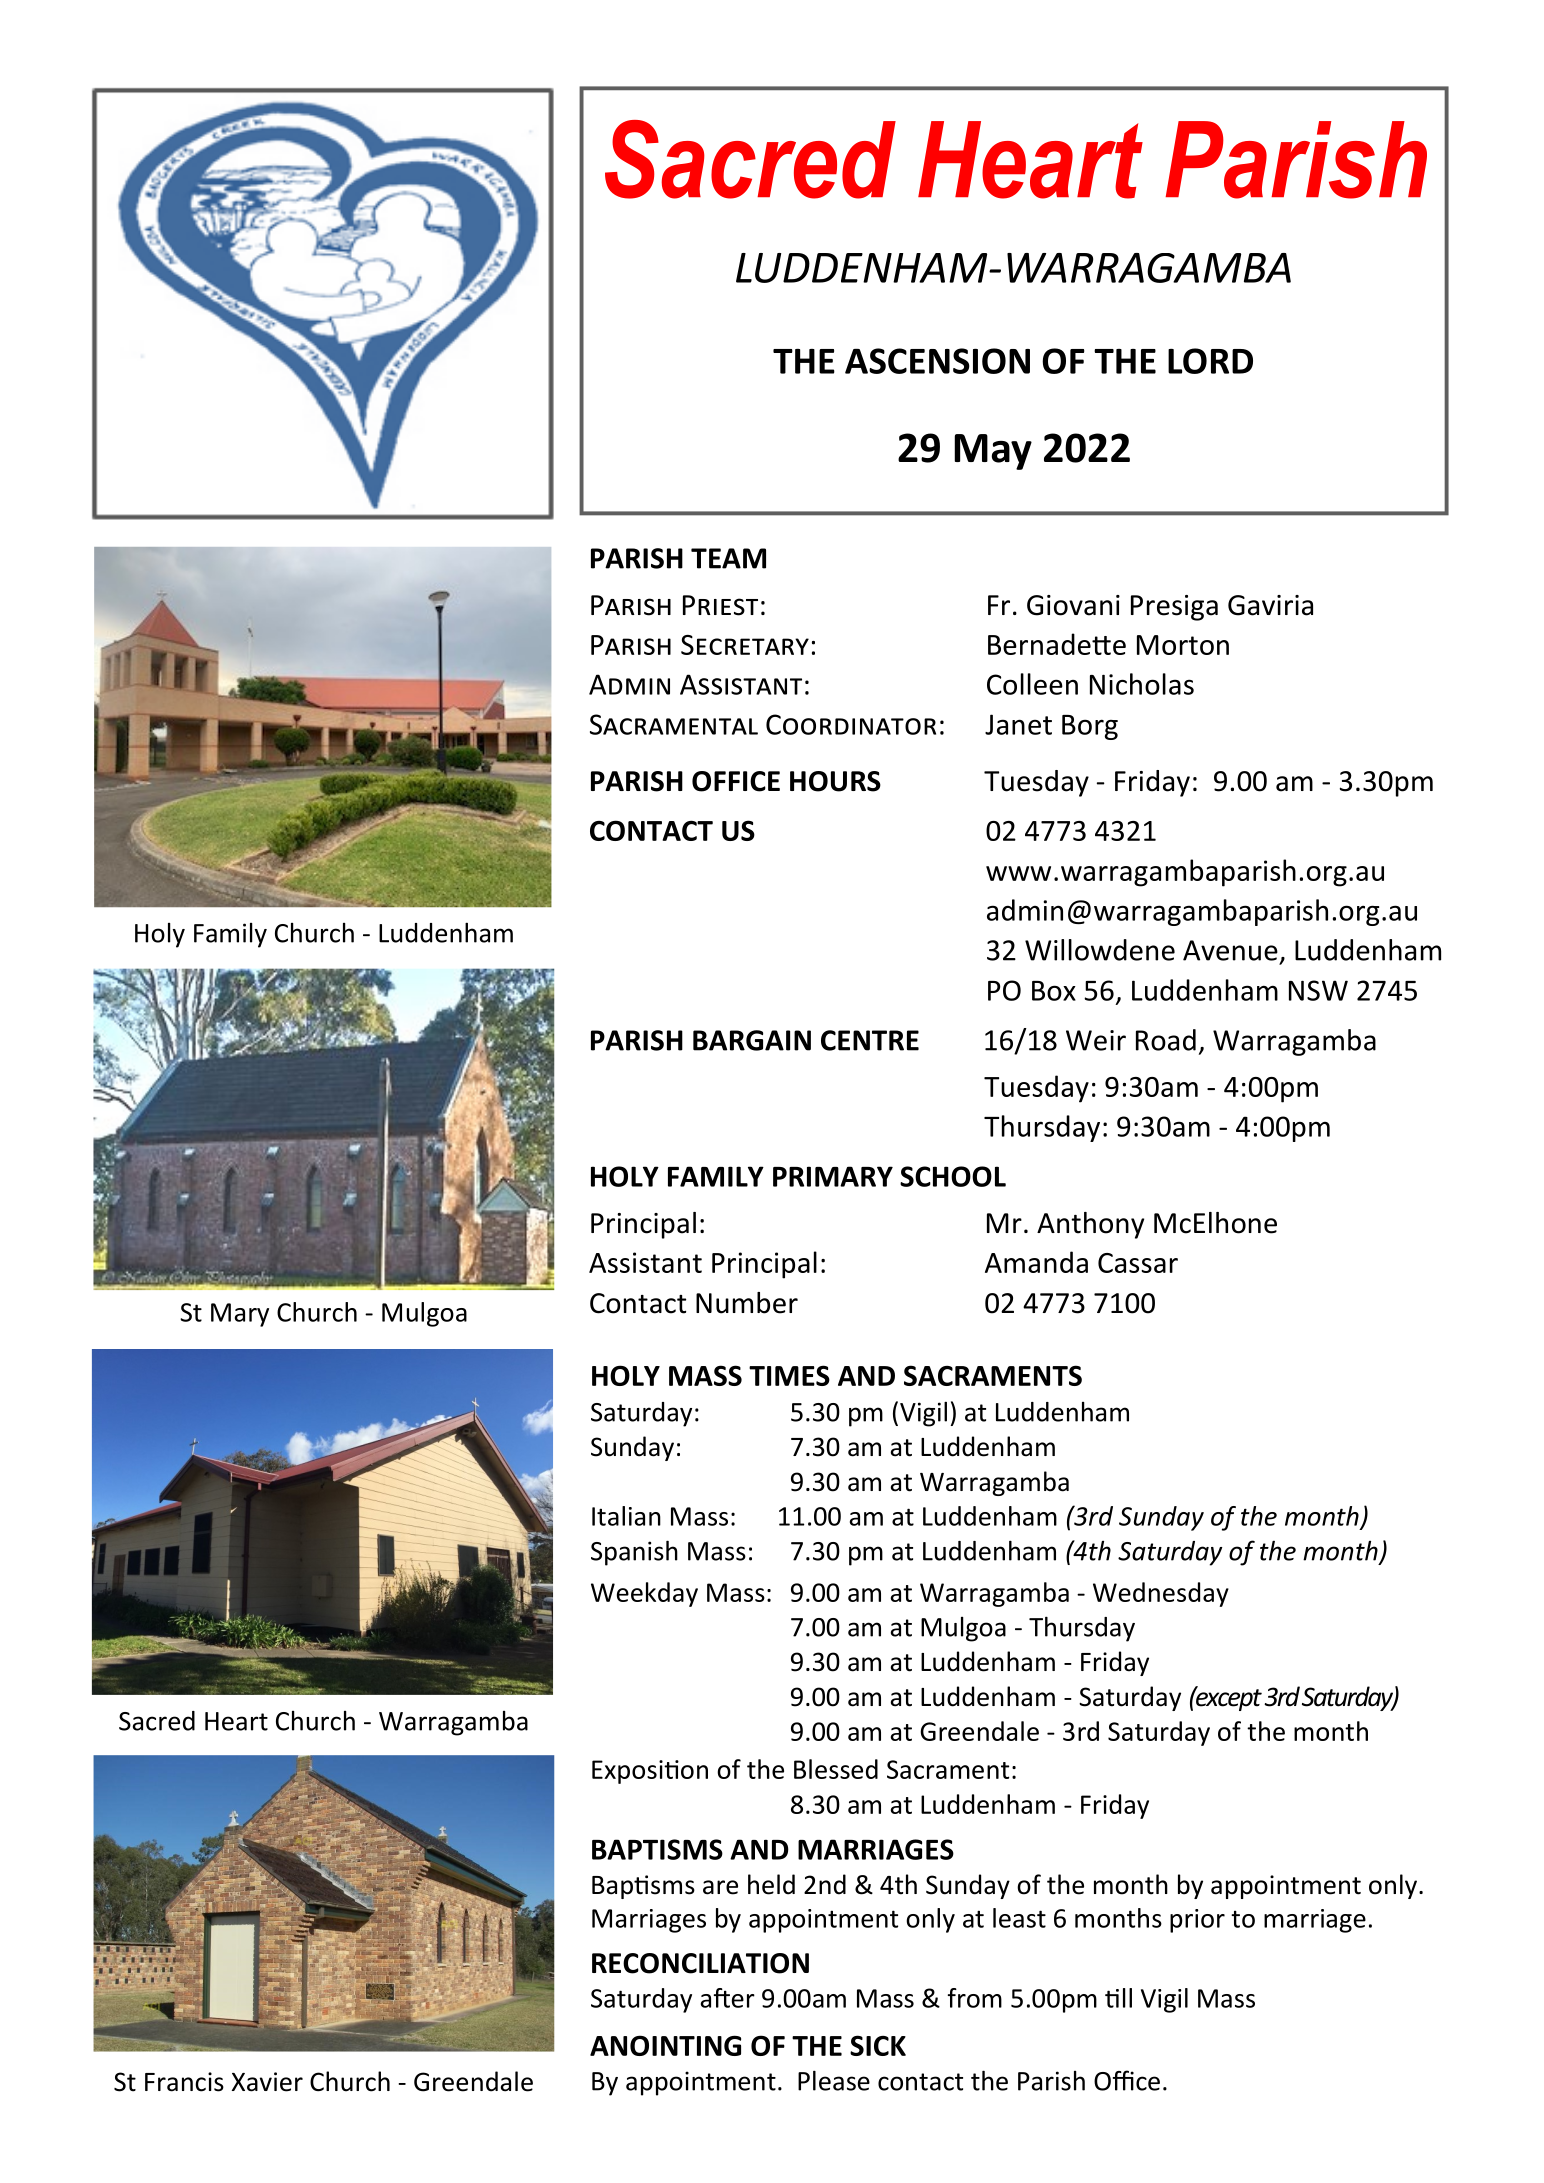  What do you see at coordinates (267, 2082) in the page?
I see `Xavier` at bounding box center [267, 2082].
